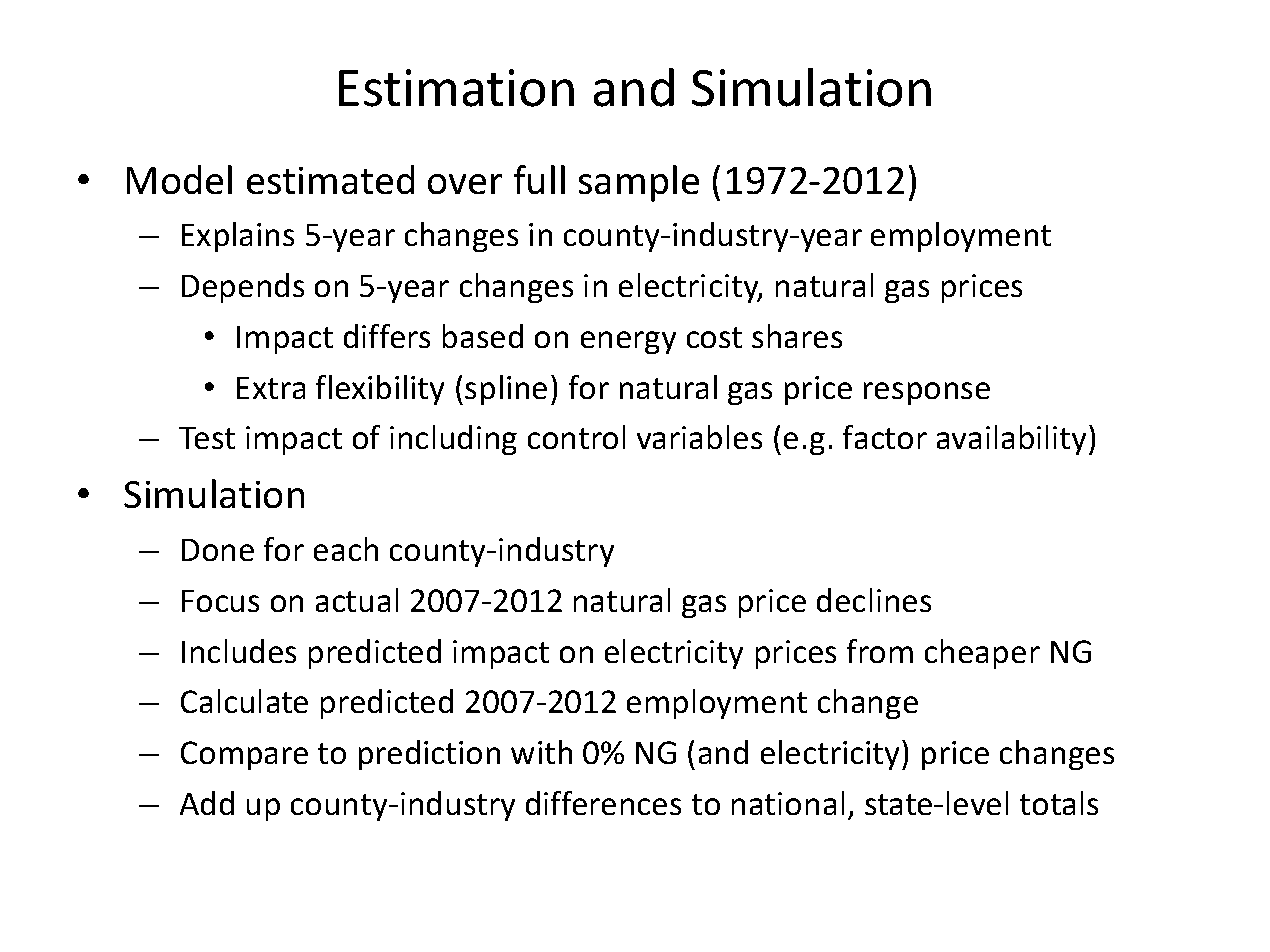 The image size is (1270, 952). Describe the element at coordinates (330, 179) in the page. I see `estimated` at that location.
